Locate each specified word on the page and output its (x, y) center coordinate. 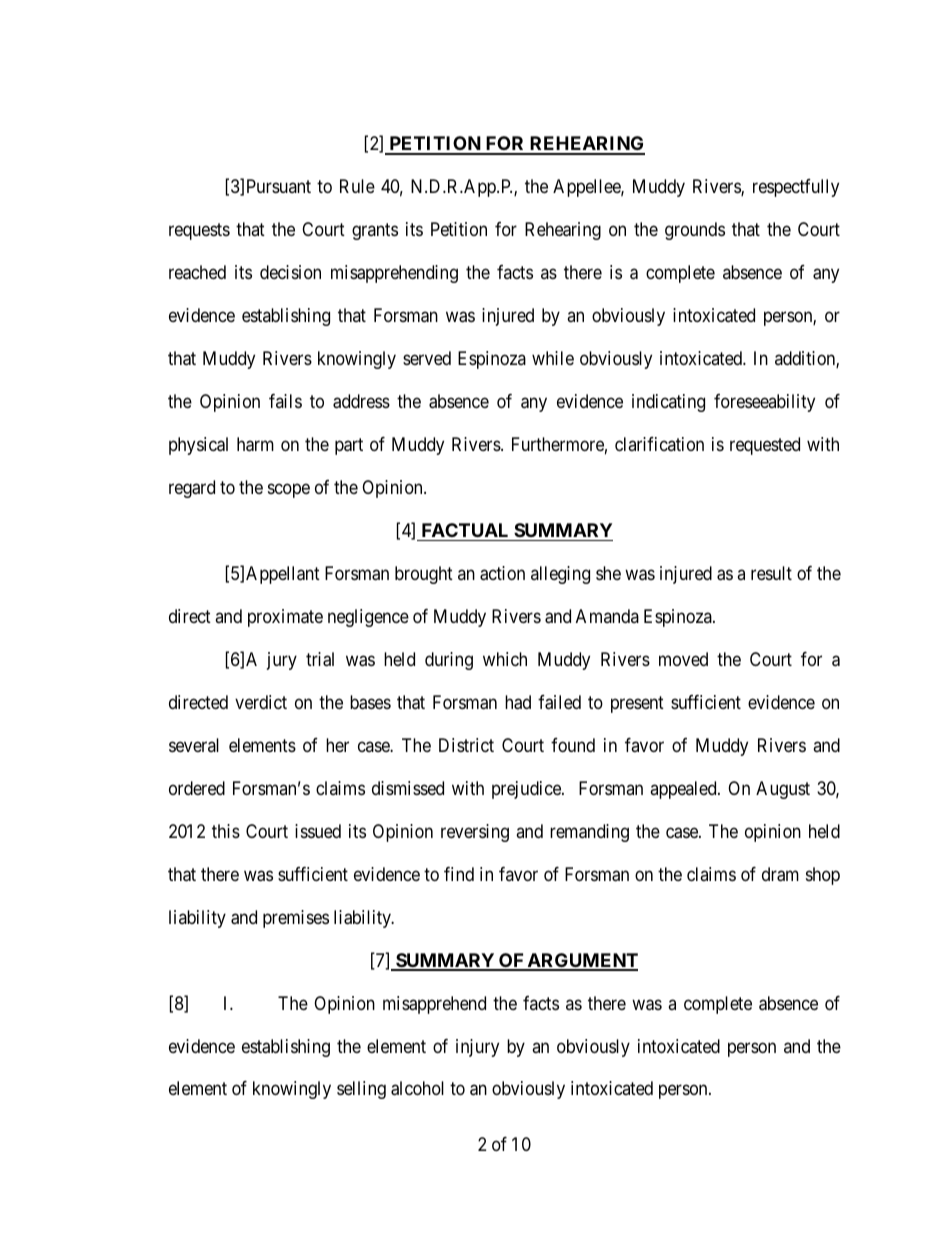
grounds (695, 231)
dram (780, 874)
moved (683, 659)
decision (290, 272)
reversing (475, 833)
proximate (285, 618)
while (553, 358)
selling (361, 1090)
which (505, 659)
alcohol (417, 1088)
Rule (357, 186)
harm (255, 444)
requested (765, 446)
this (226, 831)
